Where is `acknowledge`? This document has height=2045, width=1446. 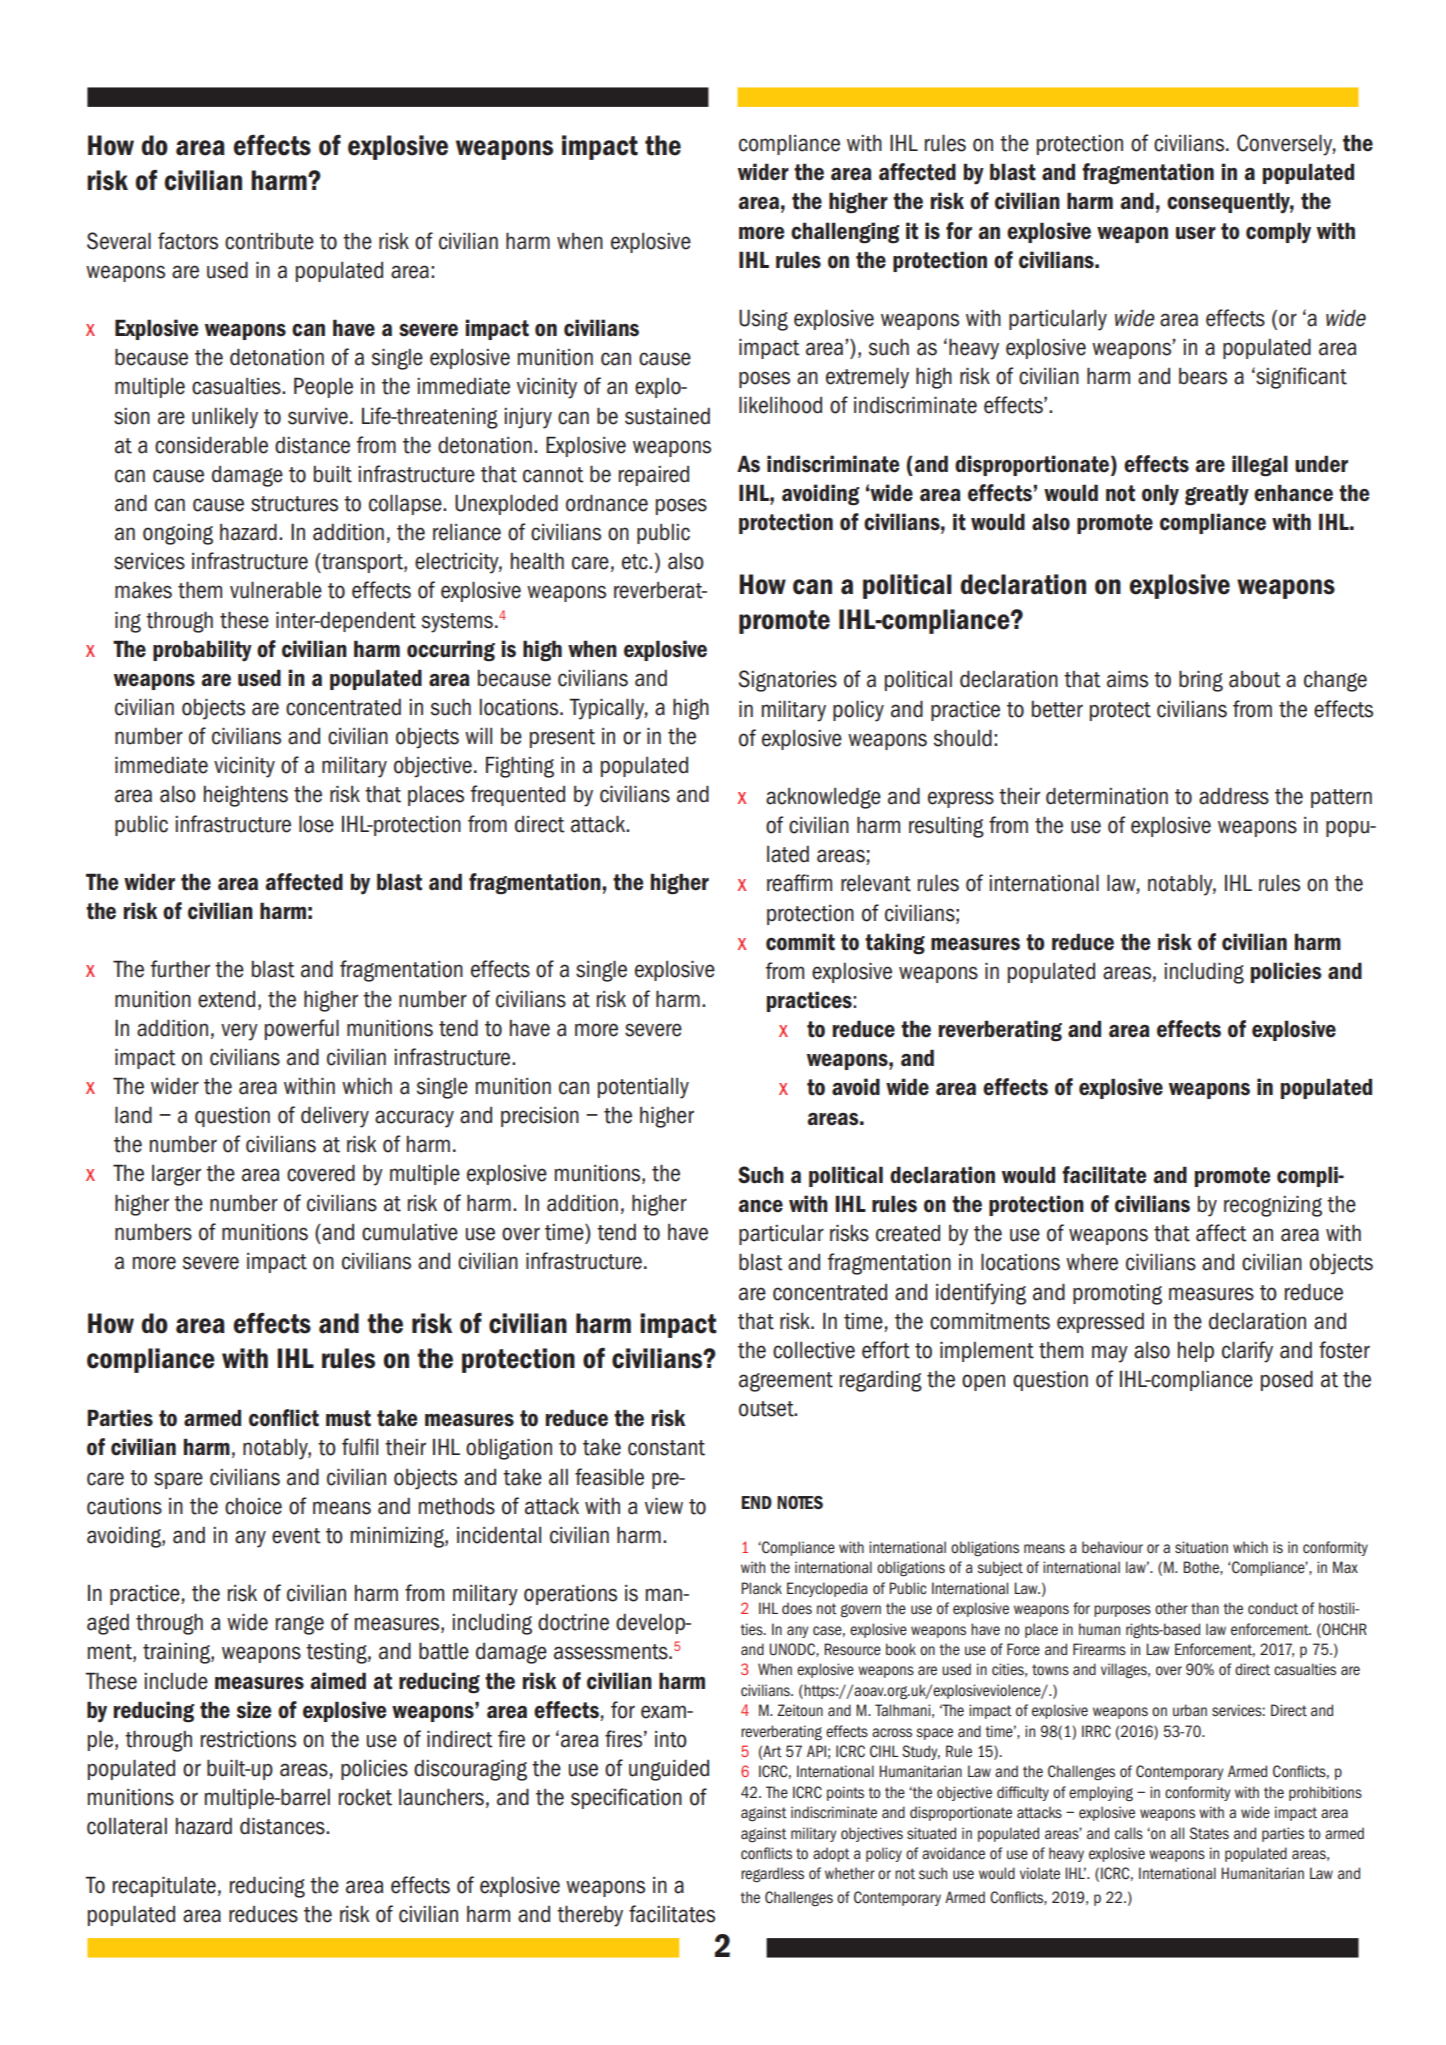 acknowledge is located at coordinates (823, 798).
